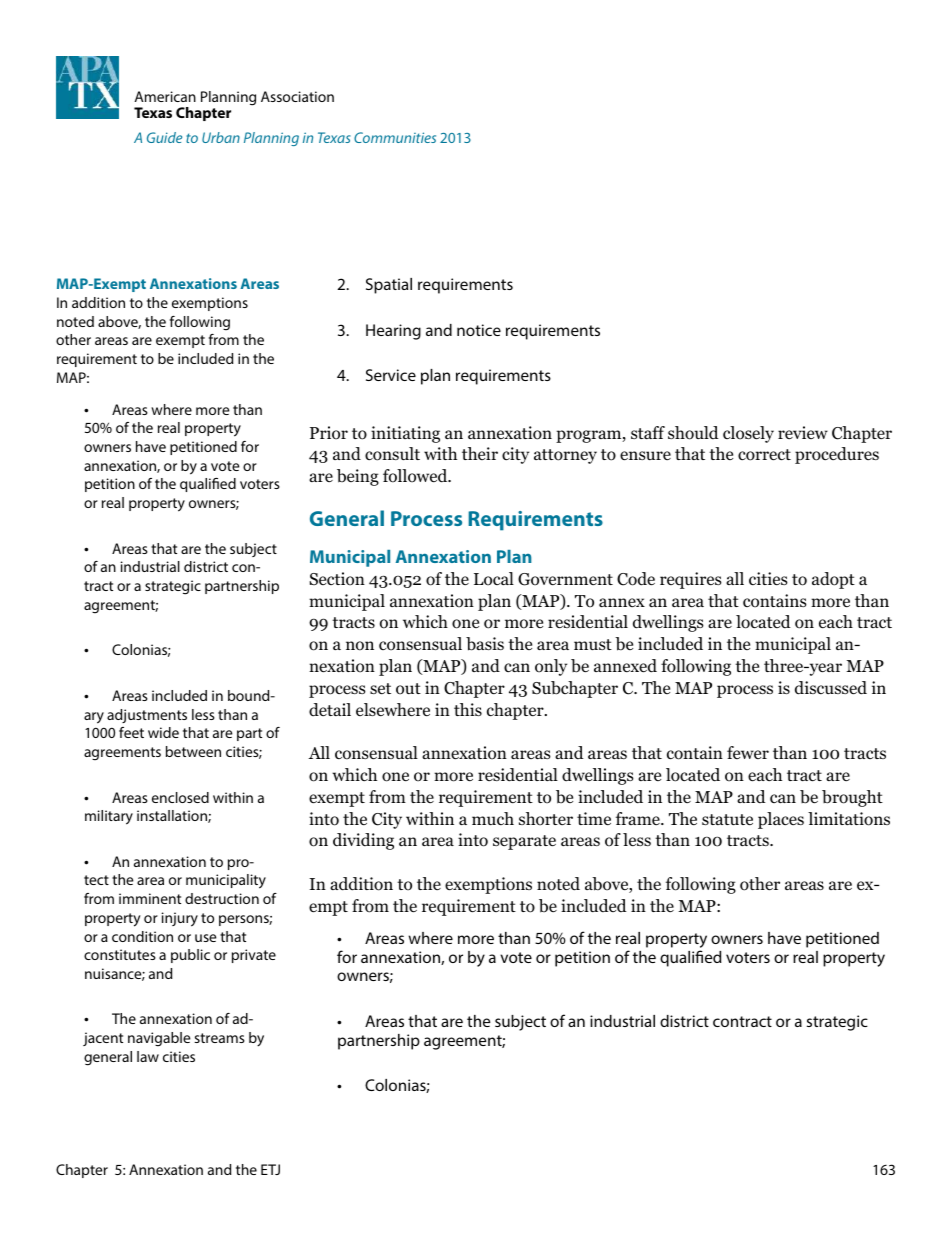 The height and width of the screenshot is (1233, 952). Describe the element at coordinates (833, 580) in the screenshot. I see `adopt` at that location.
